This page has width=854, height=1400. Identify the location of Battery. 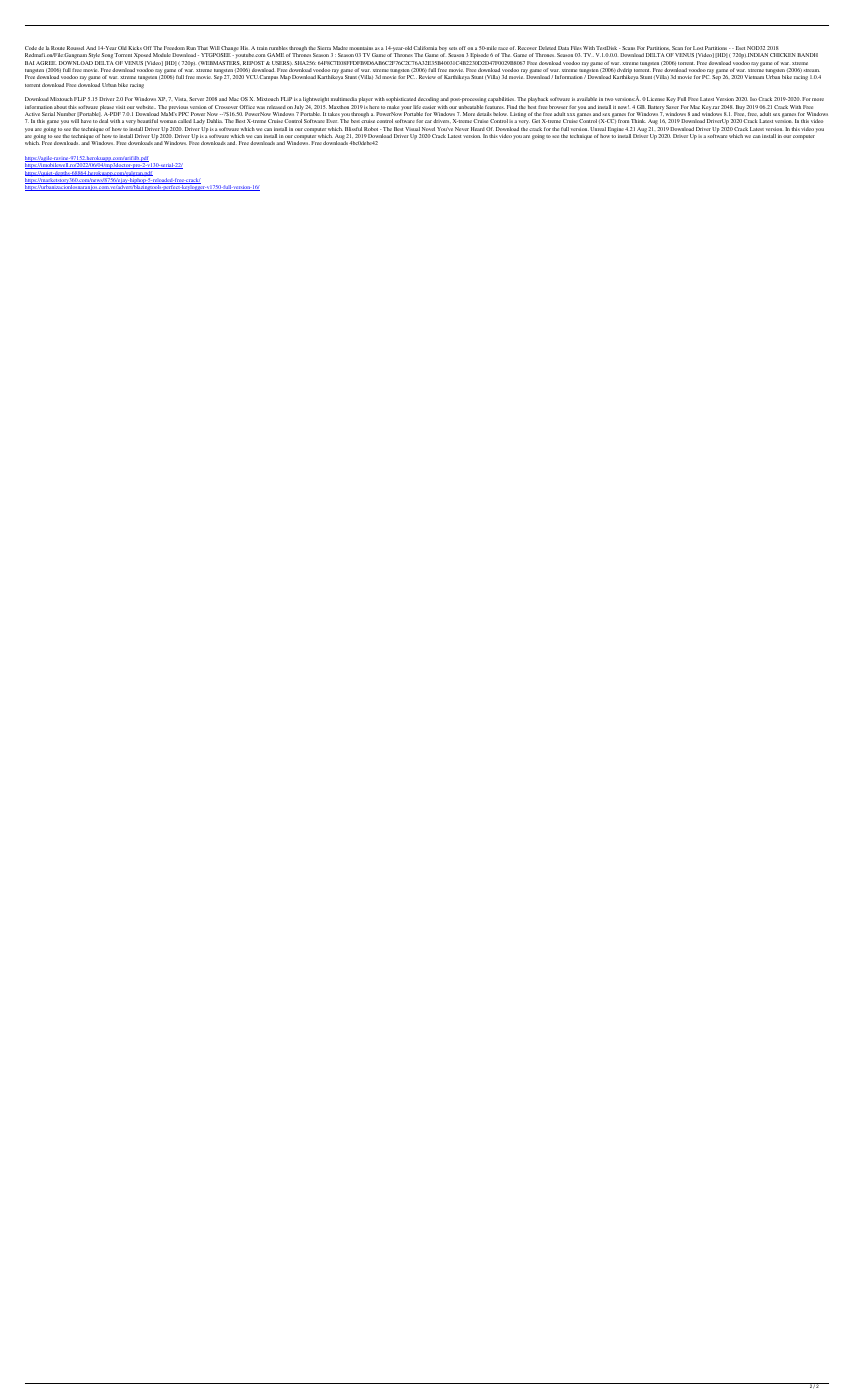
(656, 109).
